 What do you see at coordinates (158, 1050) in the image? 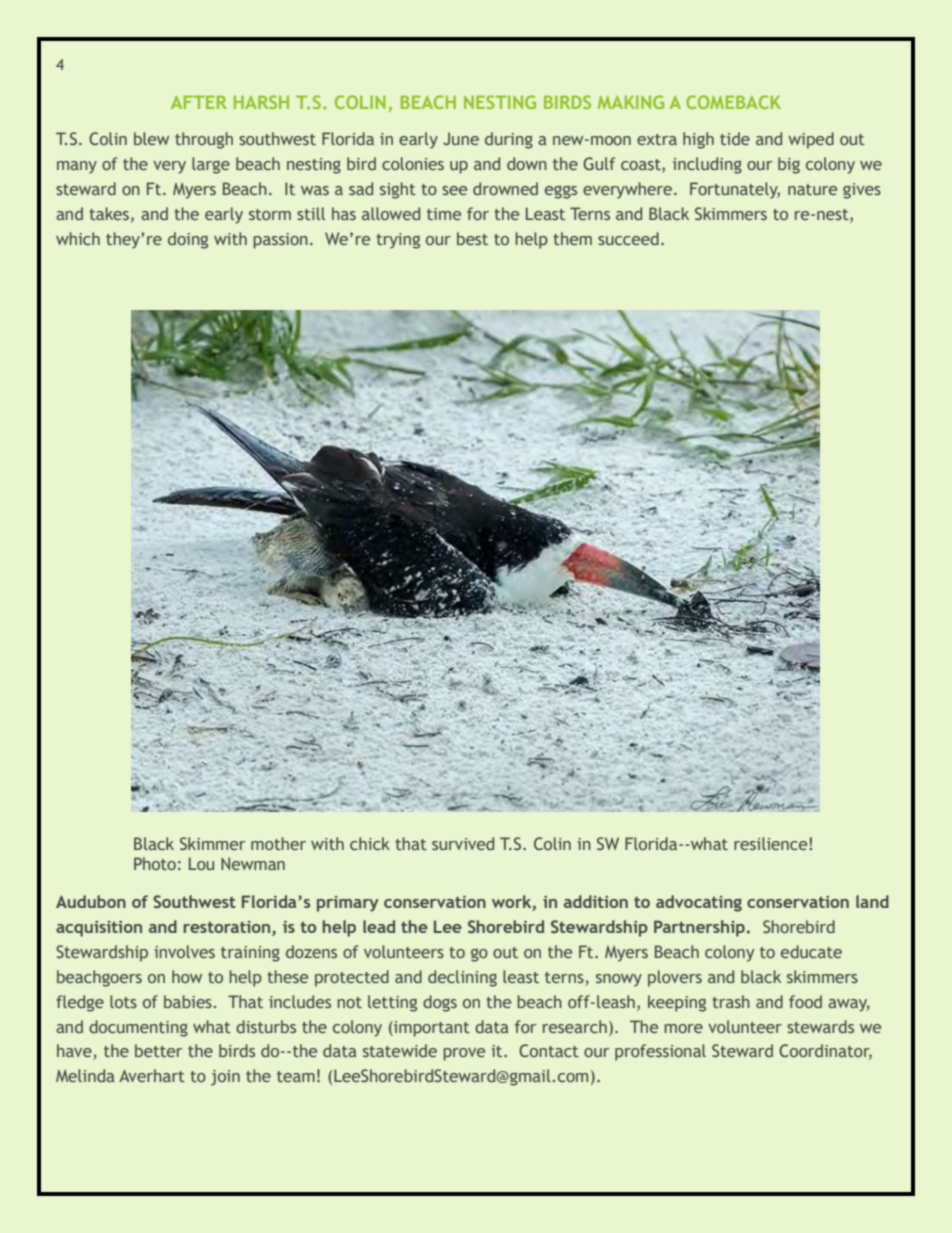
I see `better` at bounding box center [158, 1050].
